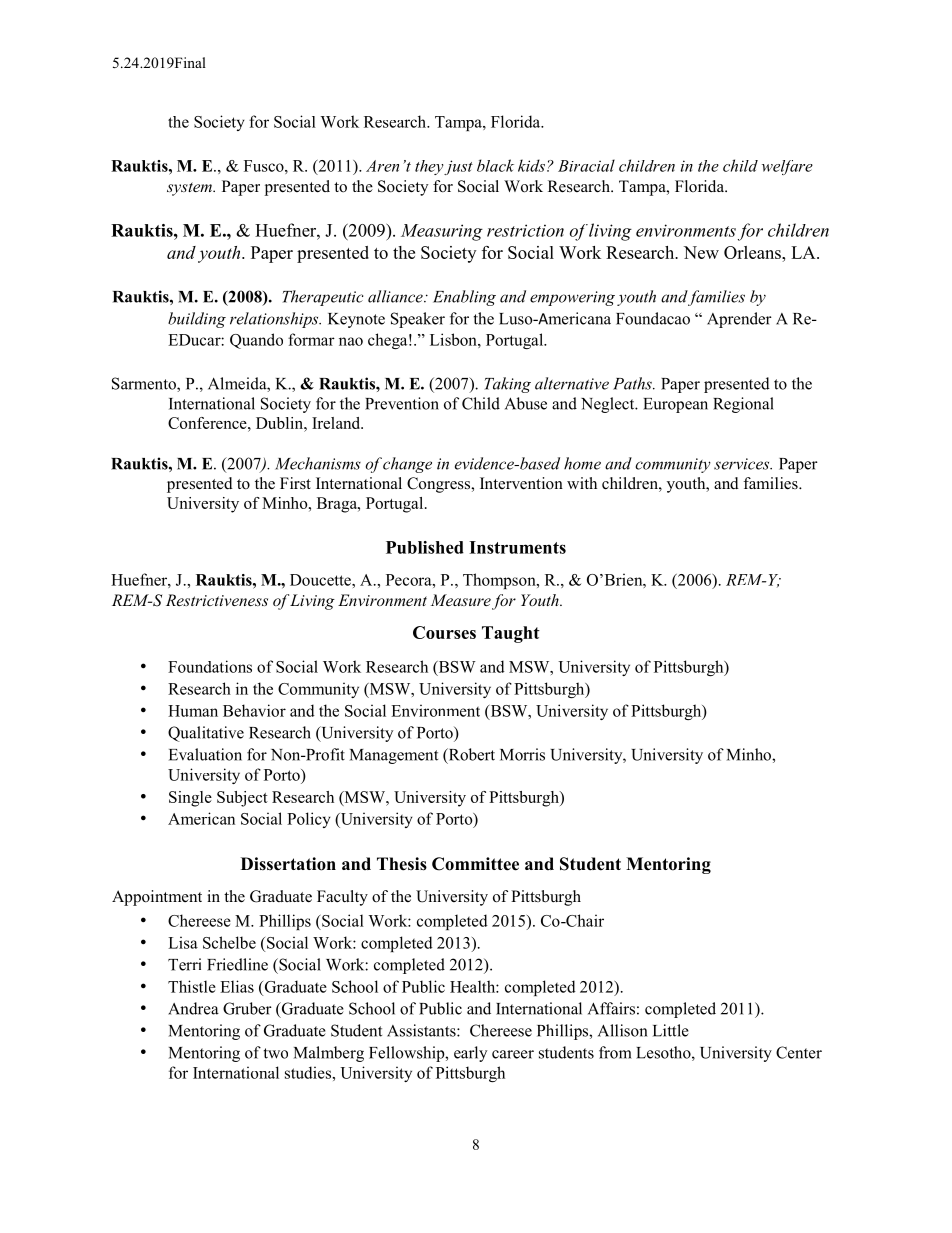 The width and height of the screenshot is (952, 1233). I want to click on Committee, so click(475, 864).
